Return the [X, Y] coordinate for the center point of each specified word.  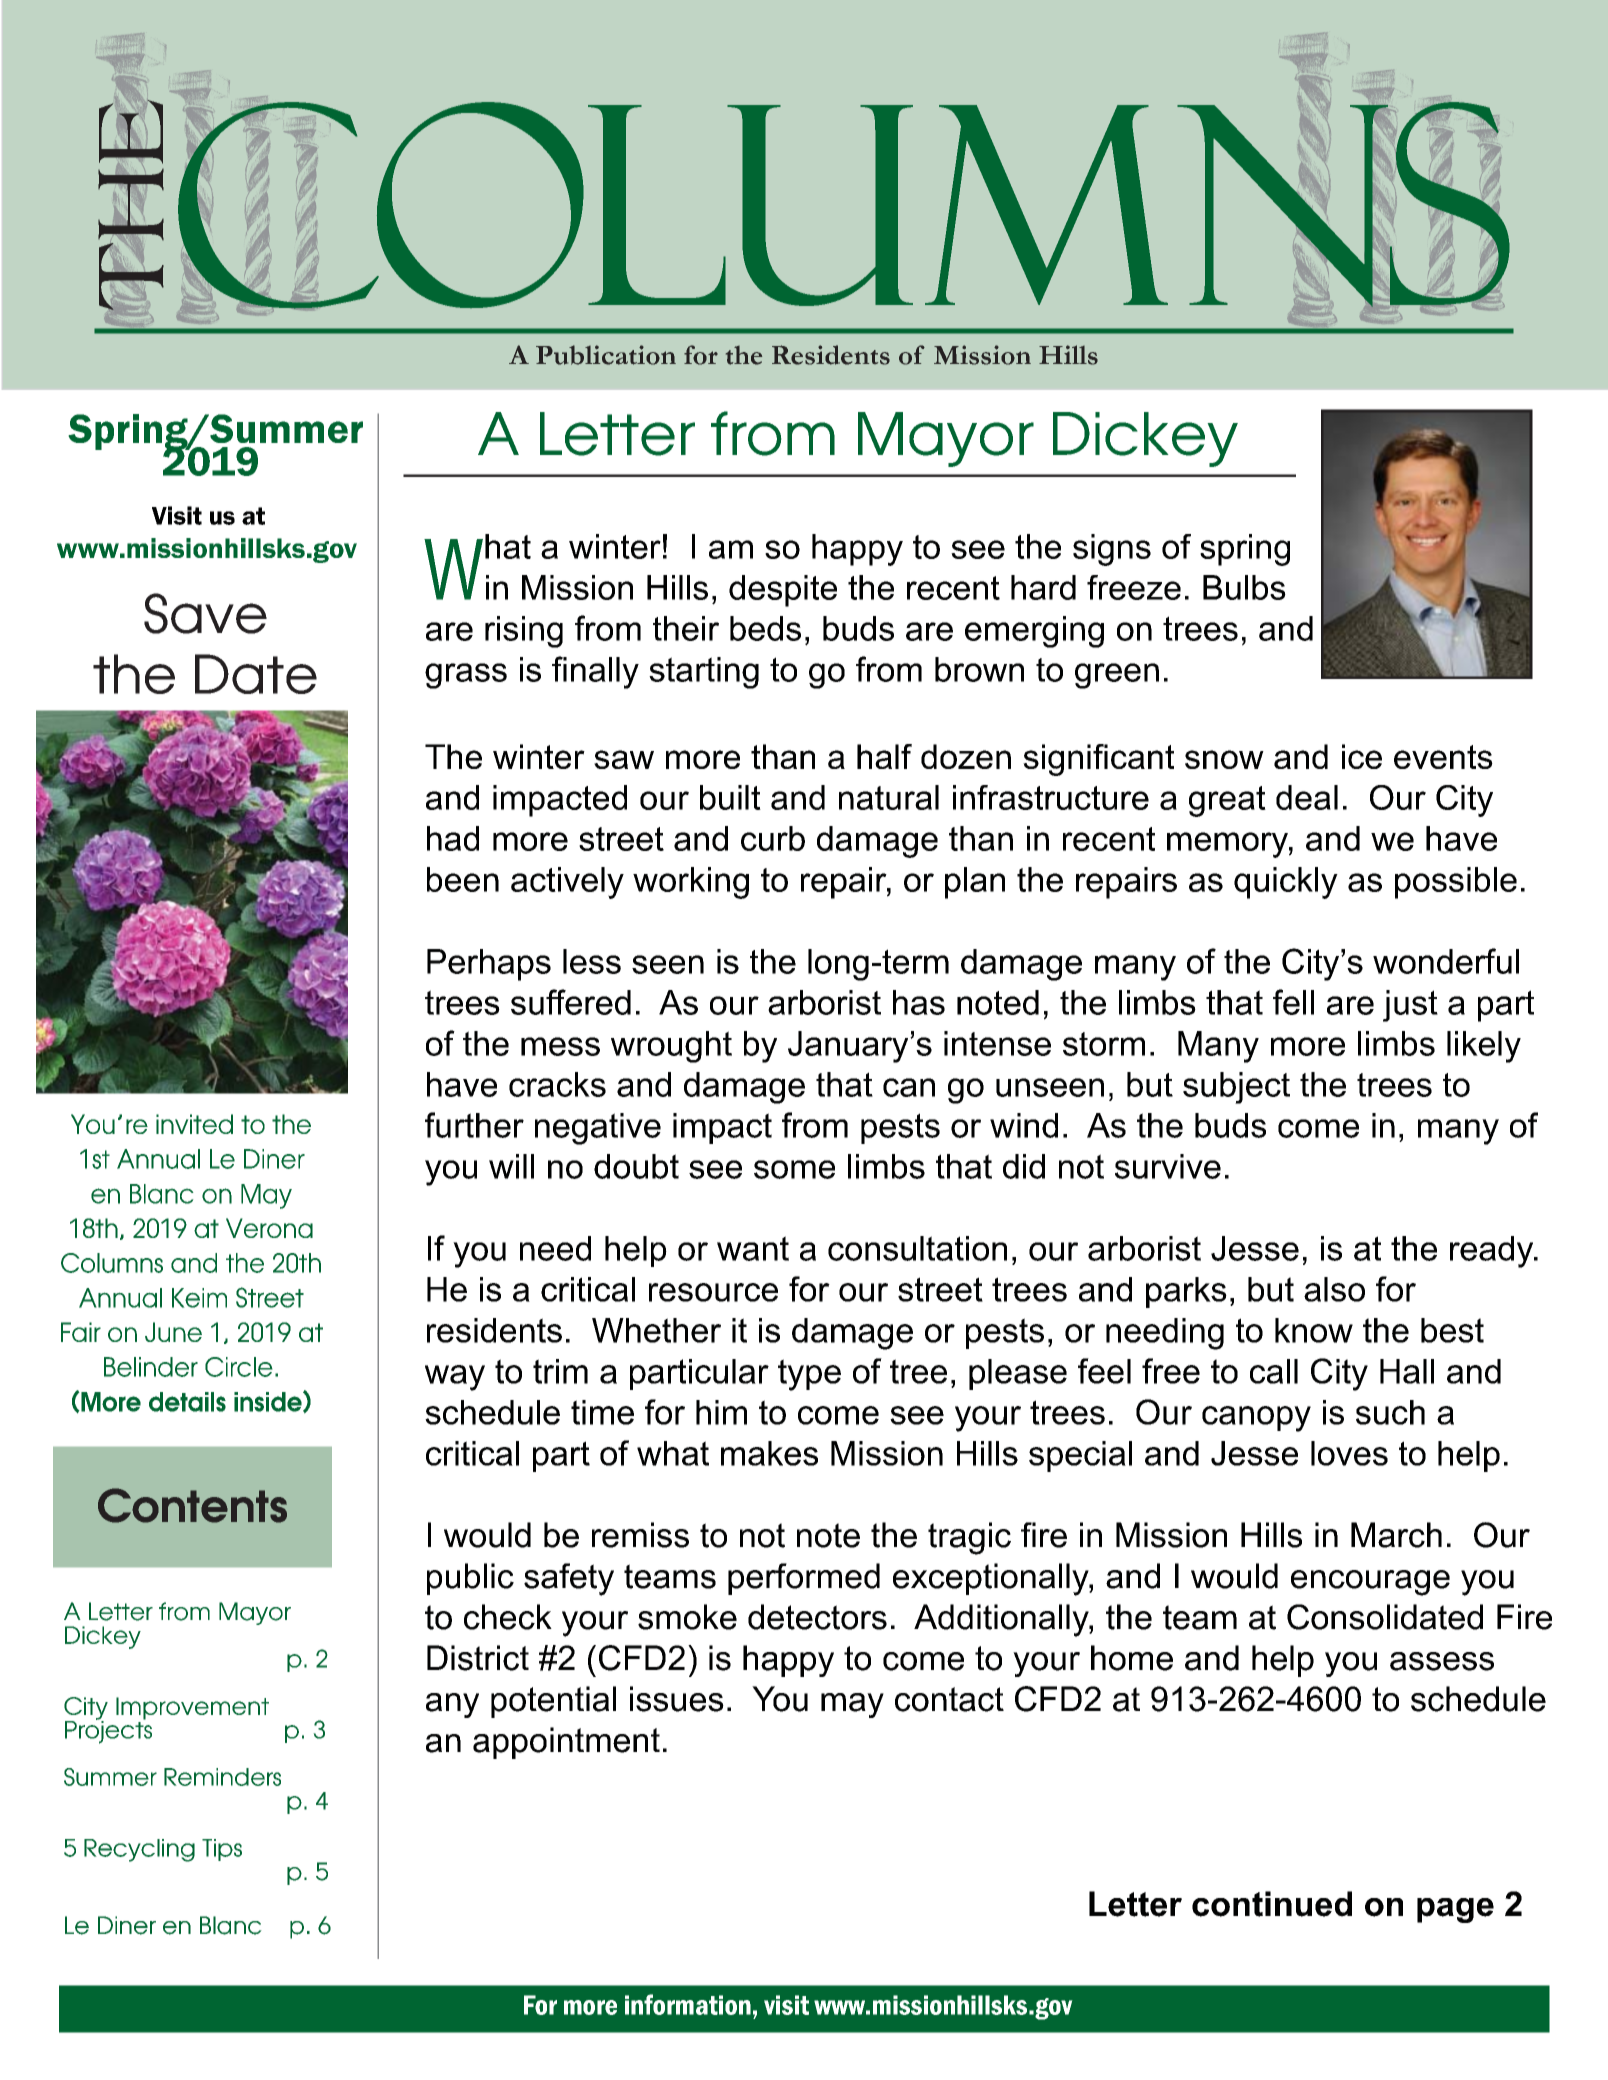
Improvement [192, 1708]
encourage [1370, 1583]
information [688, 2004]
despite [783, 591]
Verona [269, 1228]
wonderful [1446, 961]
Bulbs [1244, 587]
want [753, 1248]
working [691, 883]
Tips [222, 1850]
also [1334, 1289]
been [463, 879]
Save [205, 613]
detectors [817, 1617]
